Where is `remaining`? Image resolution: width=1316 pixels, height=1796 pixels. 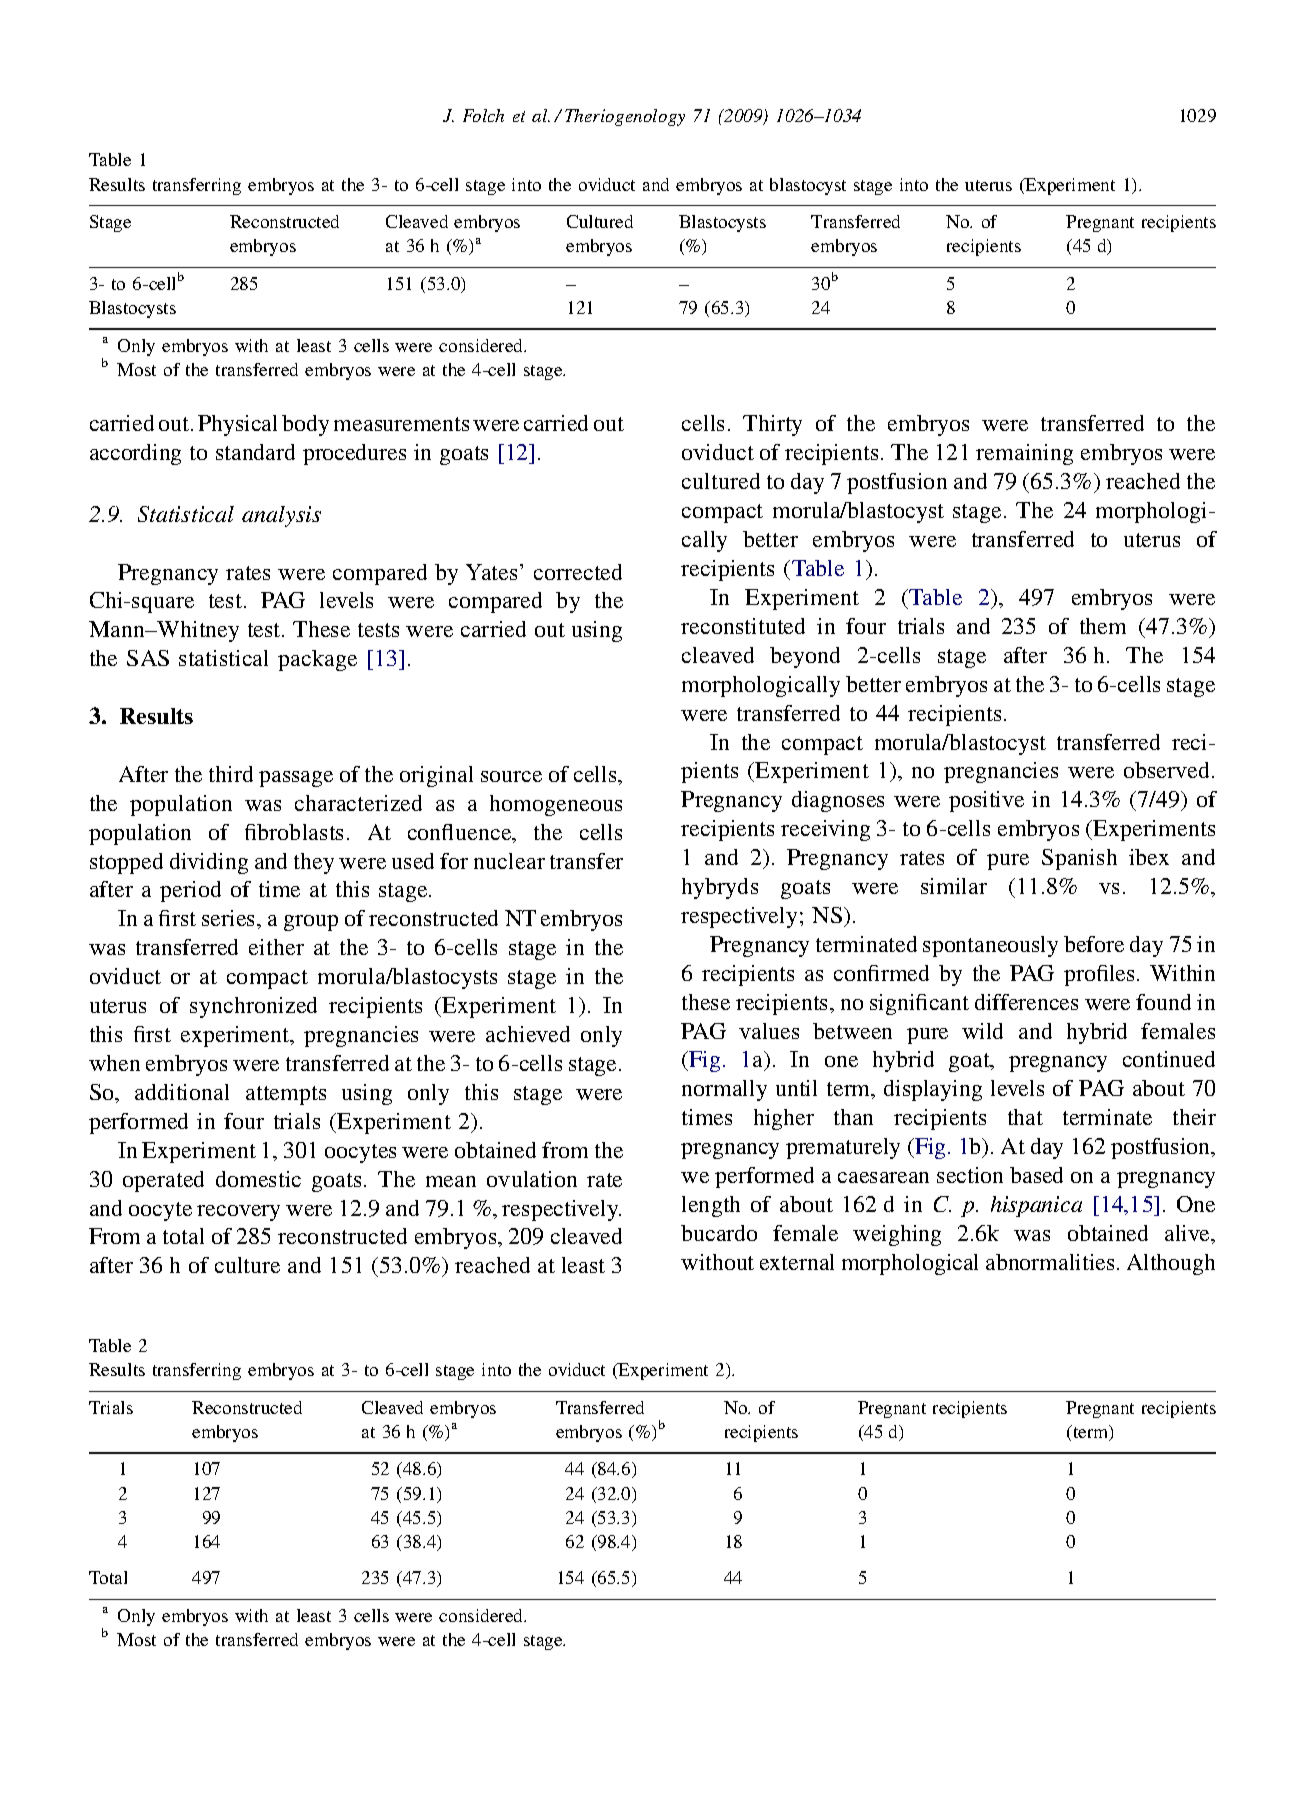 remaining is located at coordinates (1024, 454).
